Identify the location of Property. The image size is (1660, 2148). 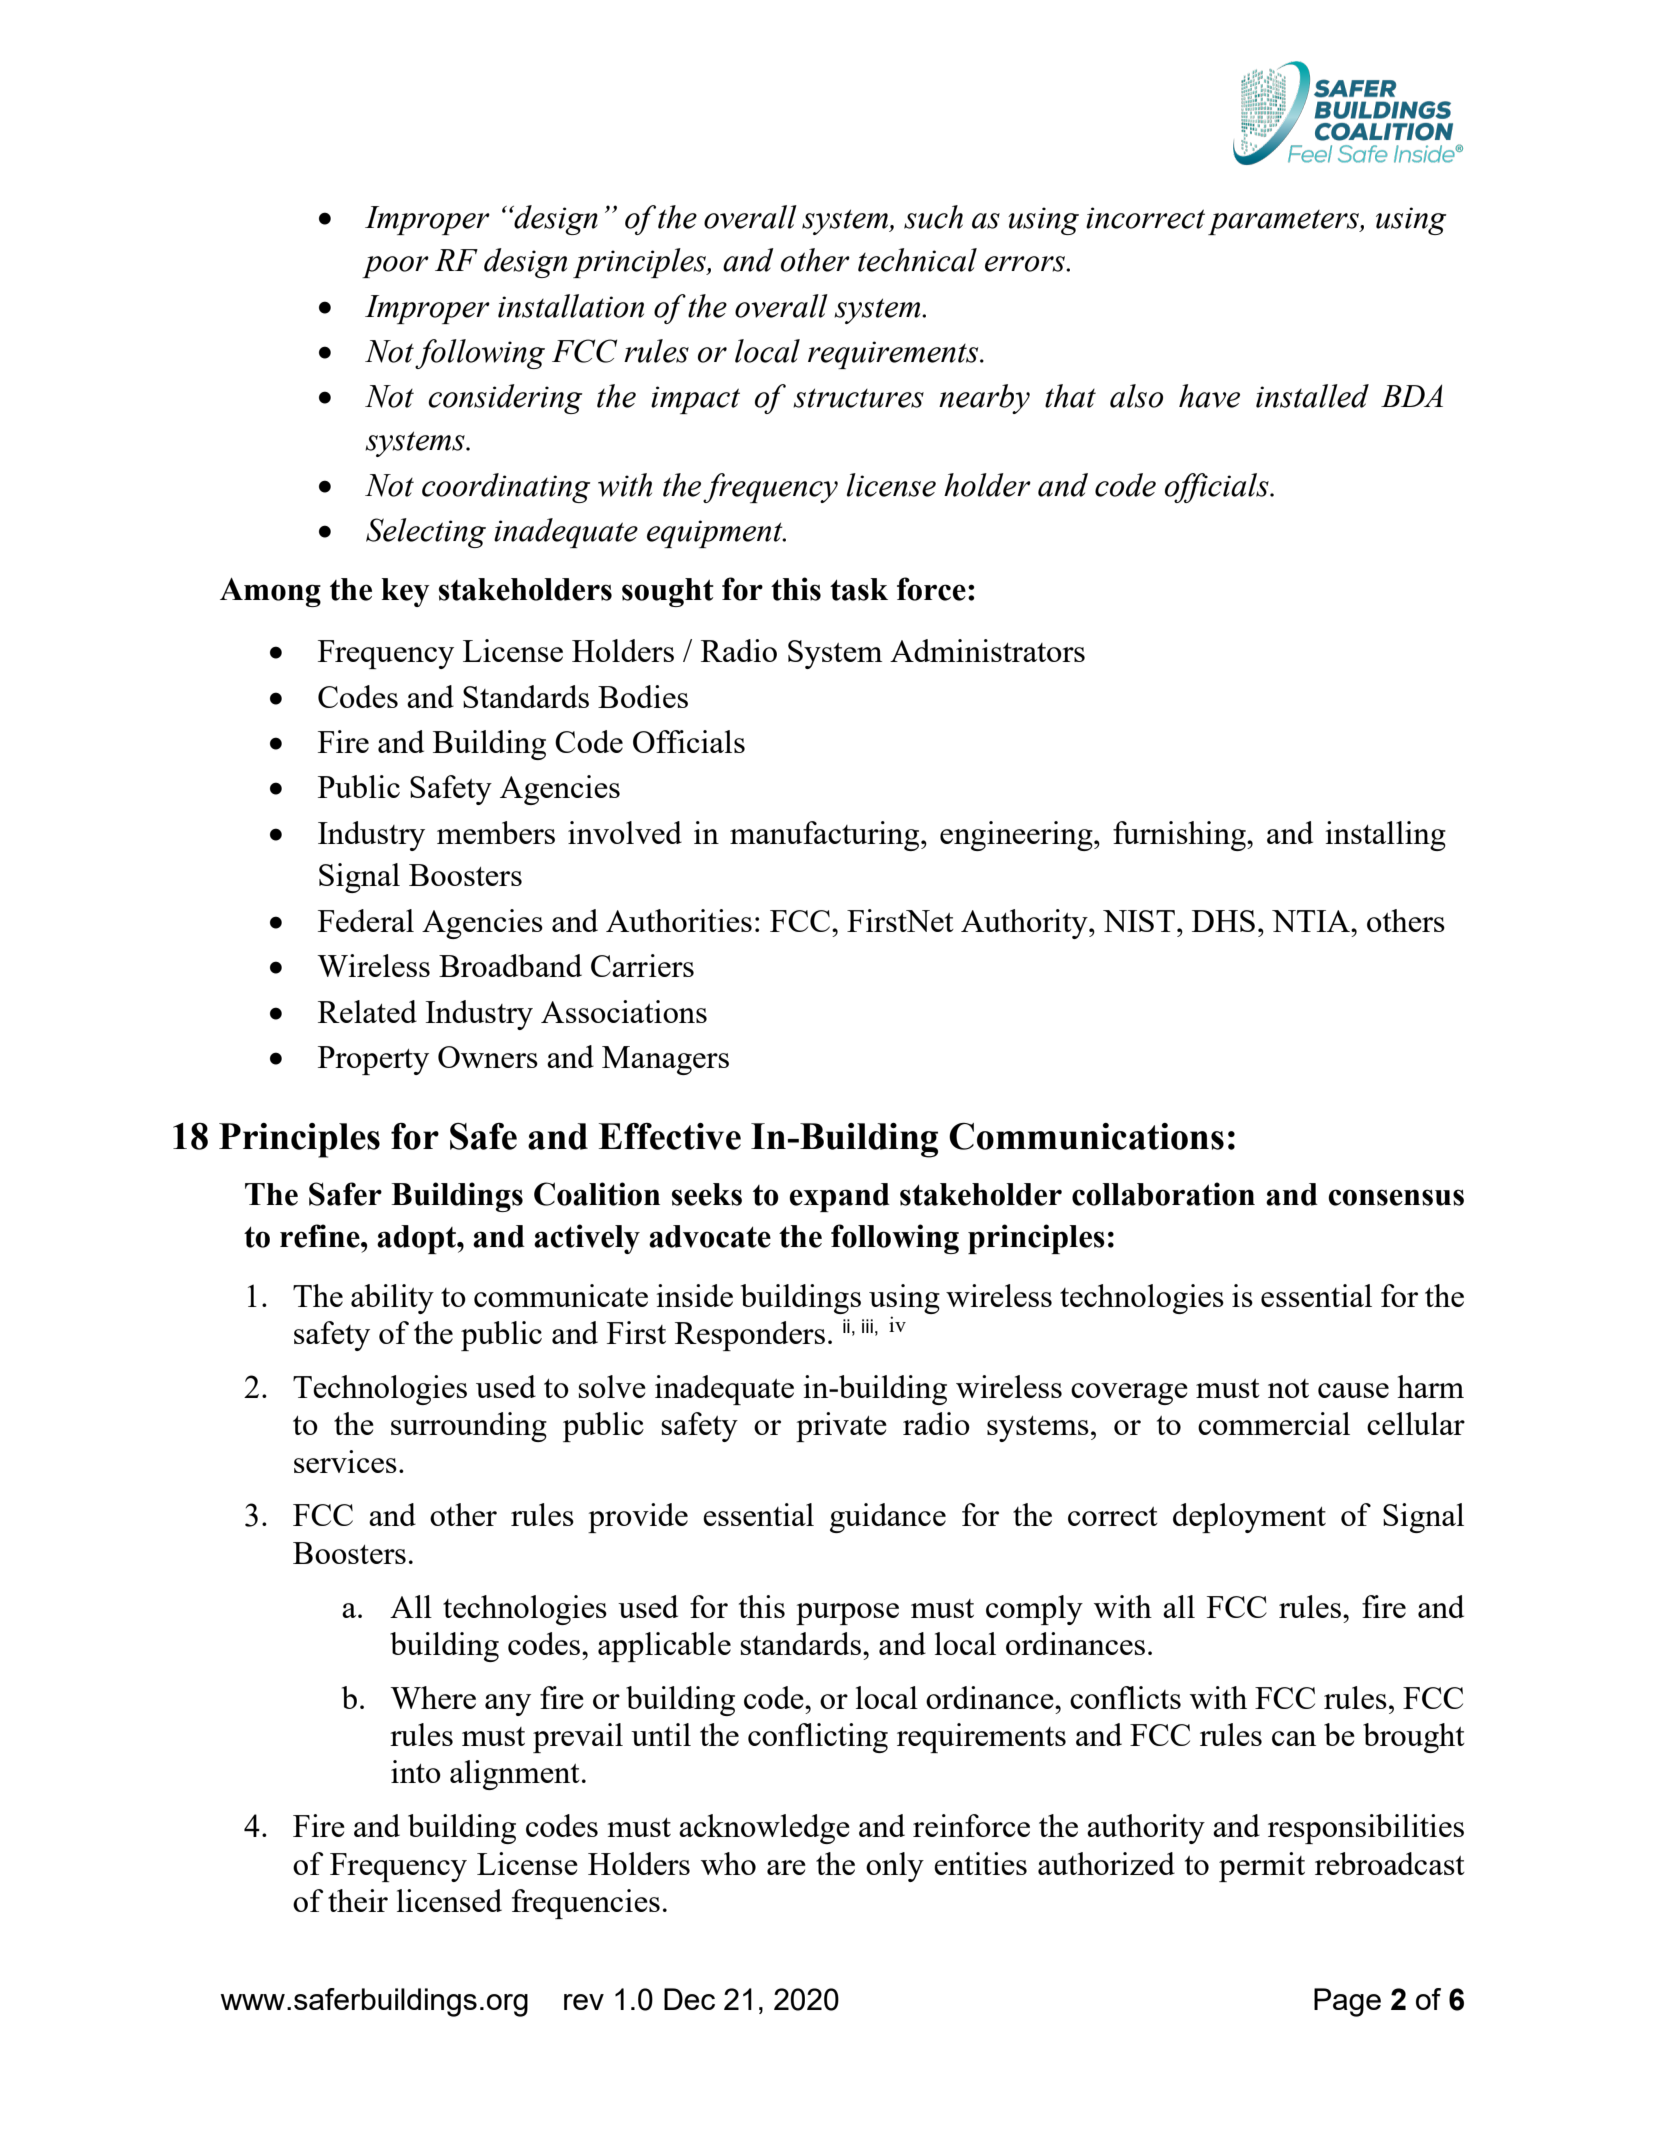
(373, 1060).
